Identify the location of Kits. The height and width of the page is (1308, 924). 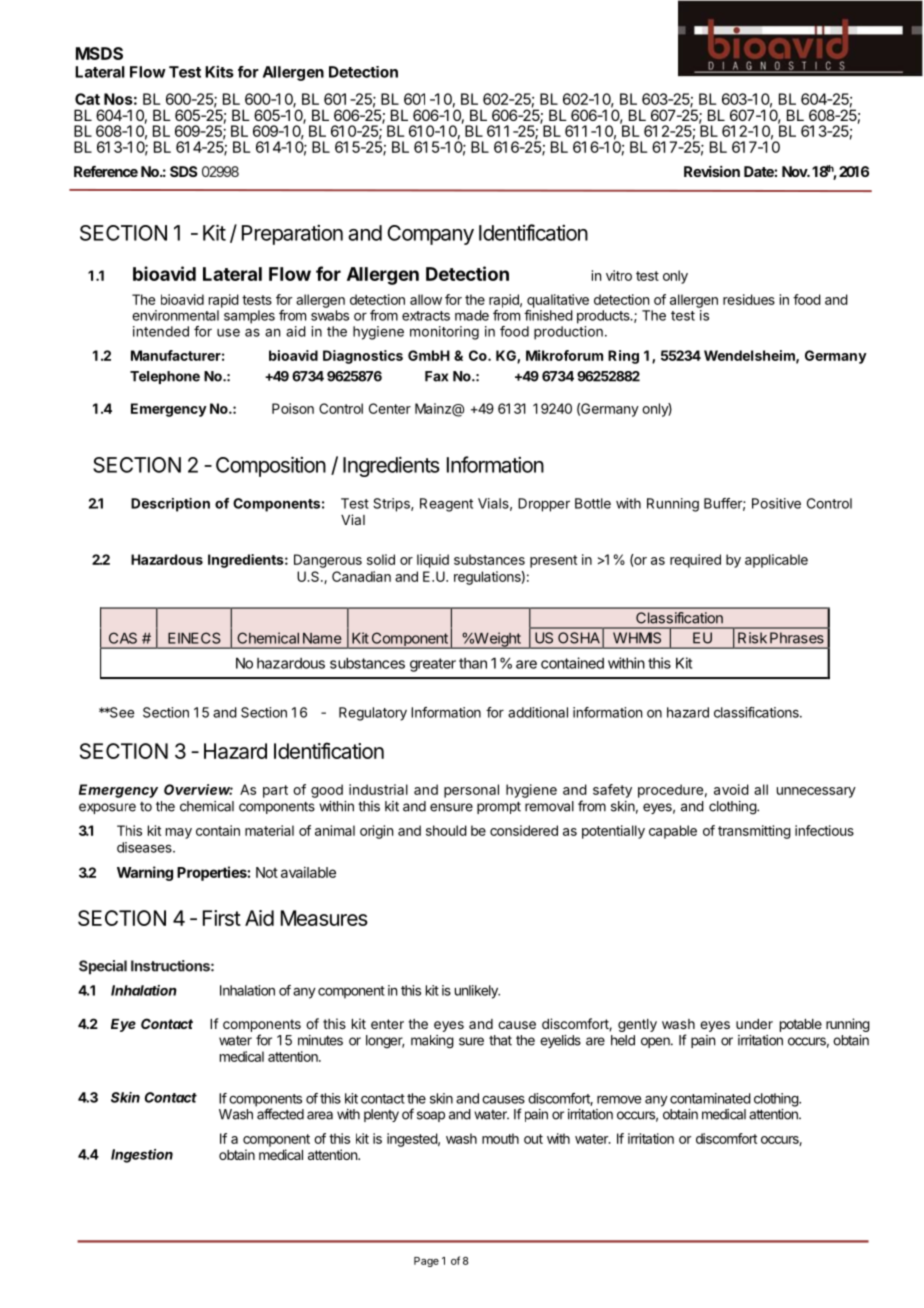
(219, 71).
